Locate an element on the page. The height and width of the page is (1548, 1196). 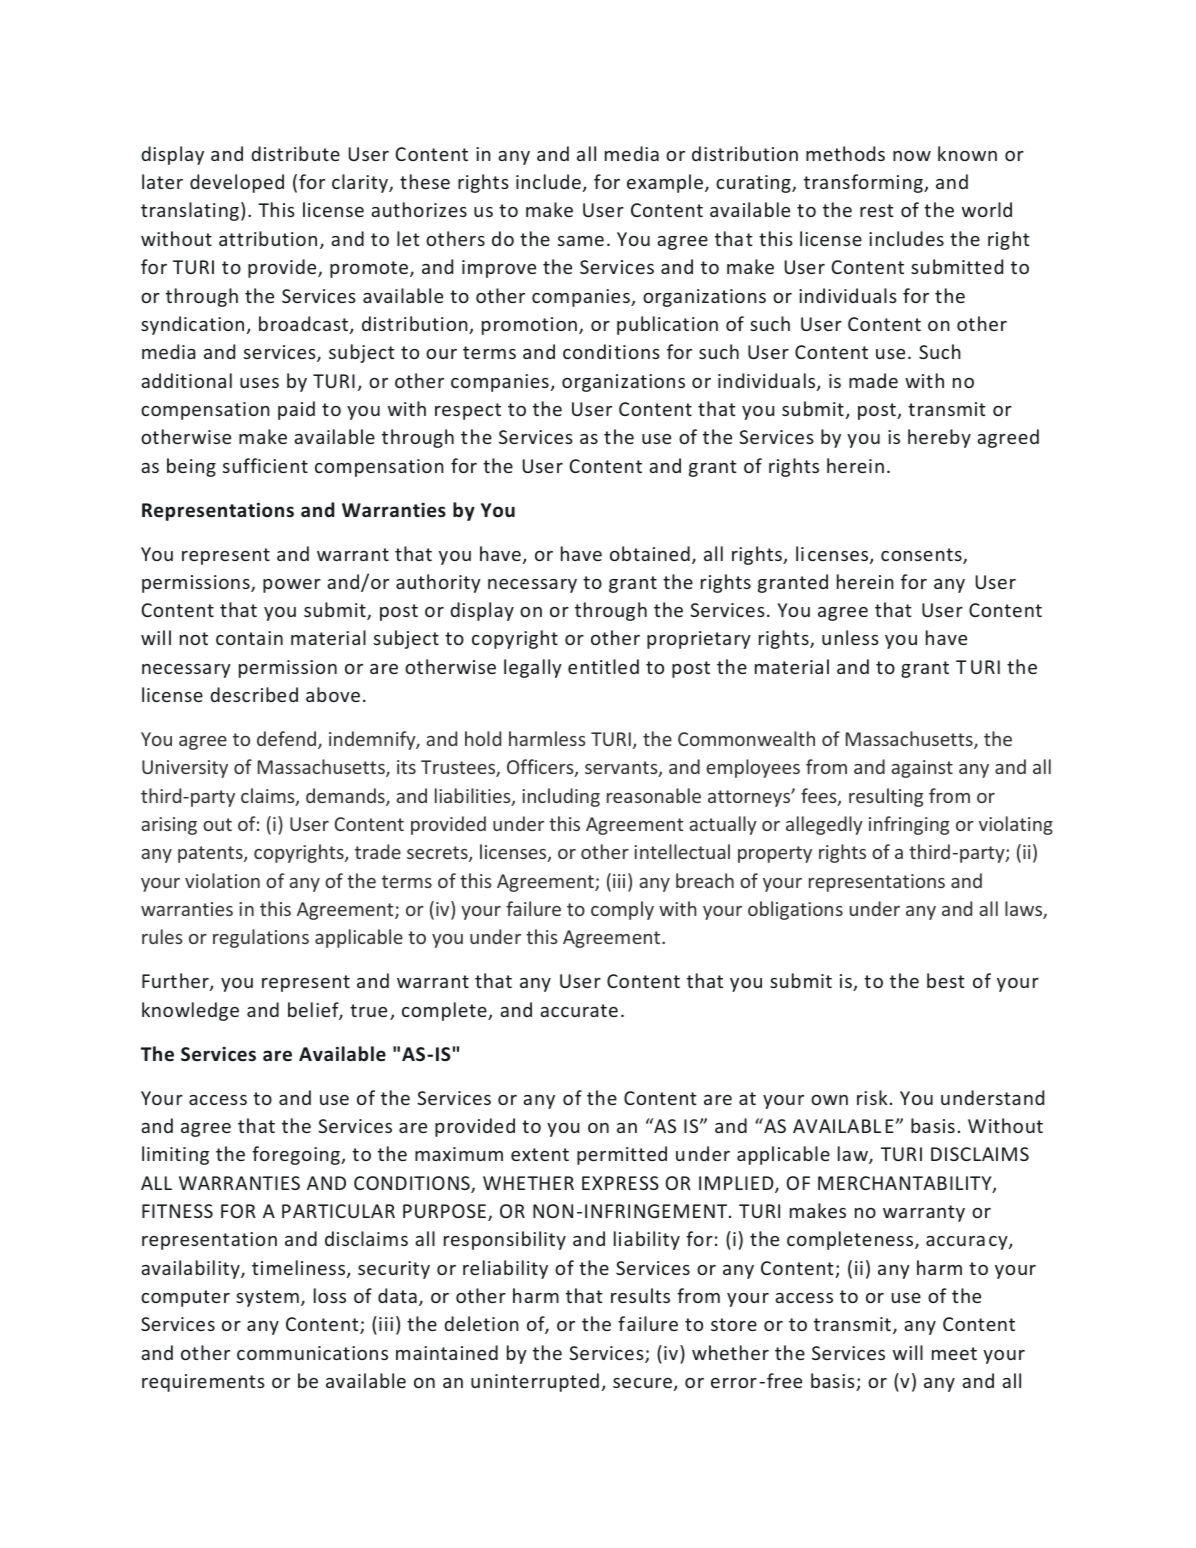
against is located at coordinates (922, 769).
